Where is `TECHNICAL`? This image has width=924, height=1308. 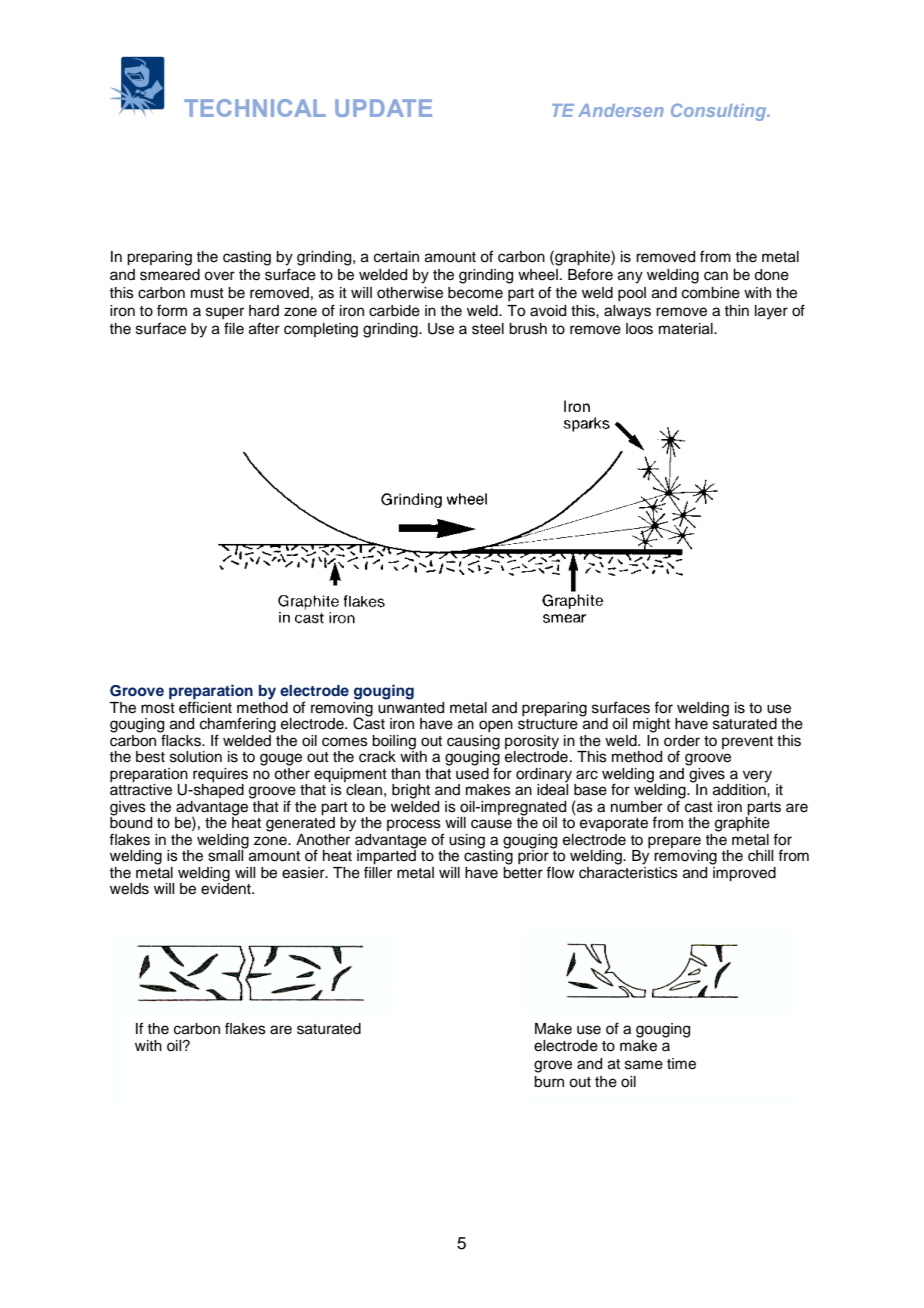
TECHNICAL is located at coordinates (255, 108).
